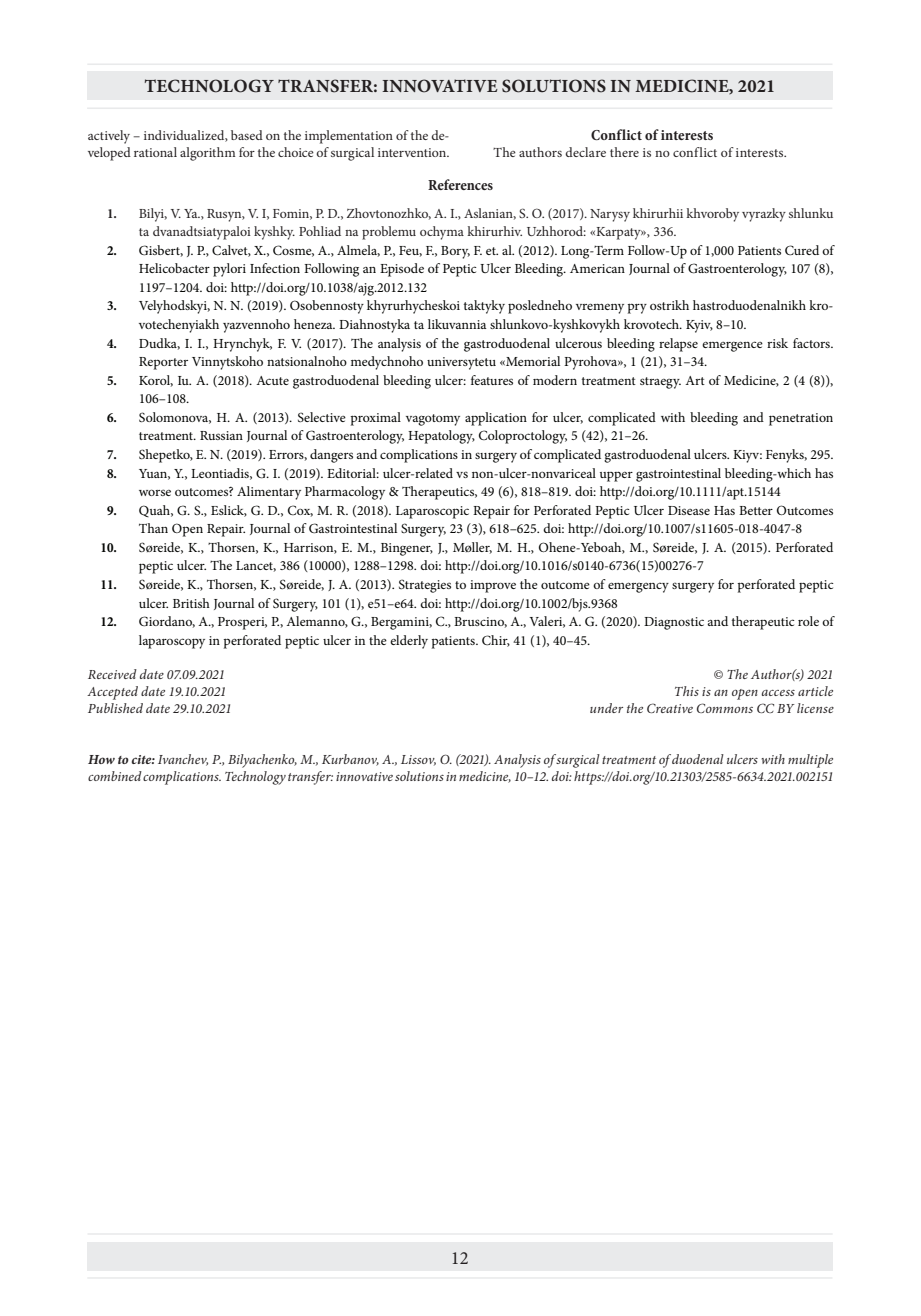  What do you see at coordinates (207, 154) in the screenshot?
I see `algorithm` at bounding box center [207, 154].
